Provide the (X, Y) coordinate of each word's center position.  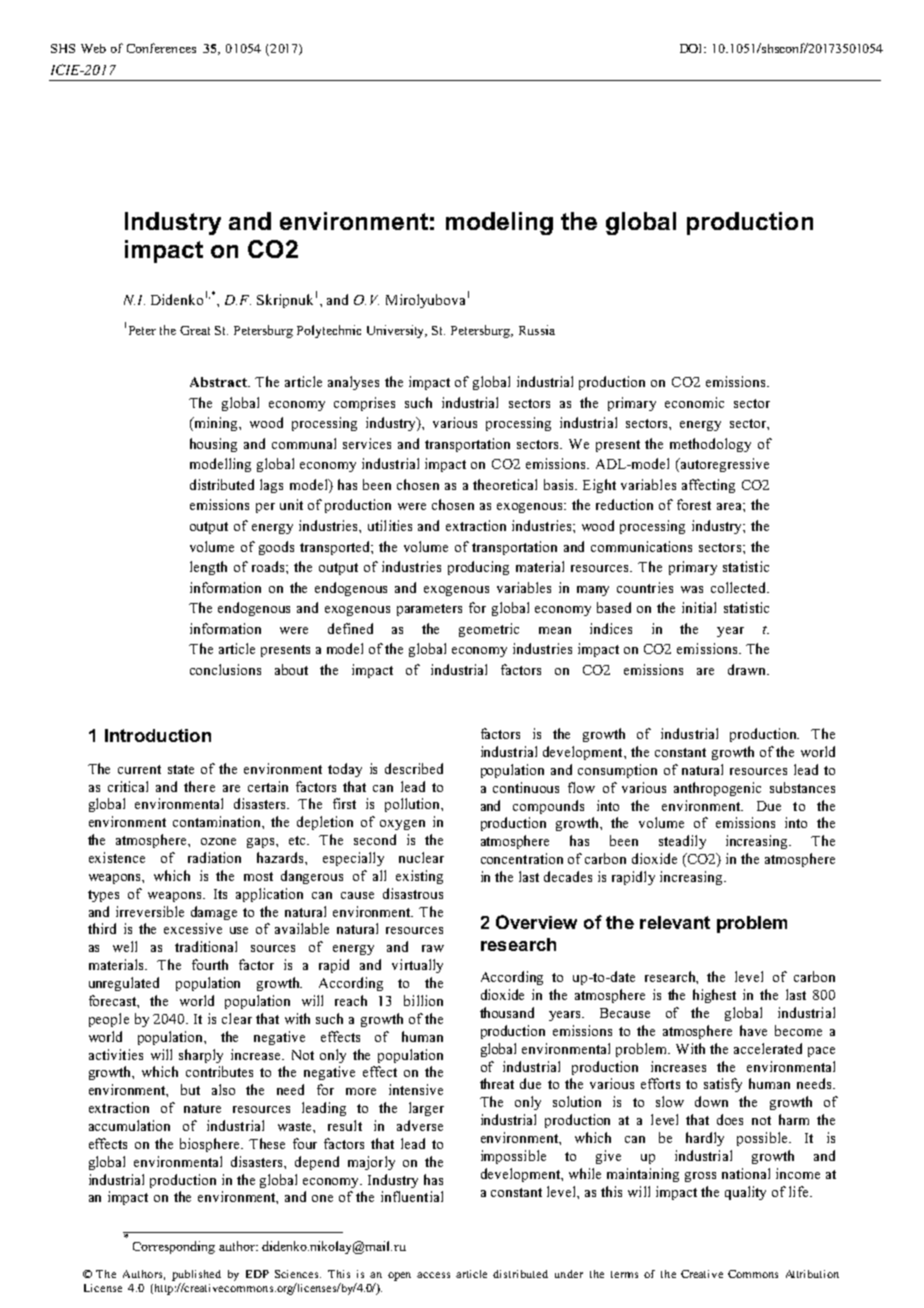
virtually (417, 966)
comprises (364, 404)
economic (694, 402)
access (433, 1275)
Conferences (161, 48)
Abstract (219, 382)
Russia (537, 330)
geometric (489, 630)
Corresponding (174, 1247)
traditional (206, 946)
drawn (748, 669)
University (397, 331)
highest (714, 996)
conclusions (225, 669)
